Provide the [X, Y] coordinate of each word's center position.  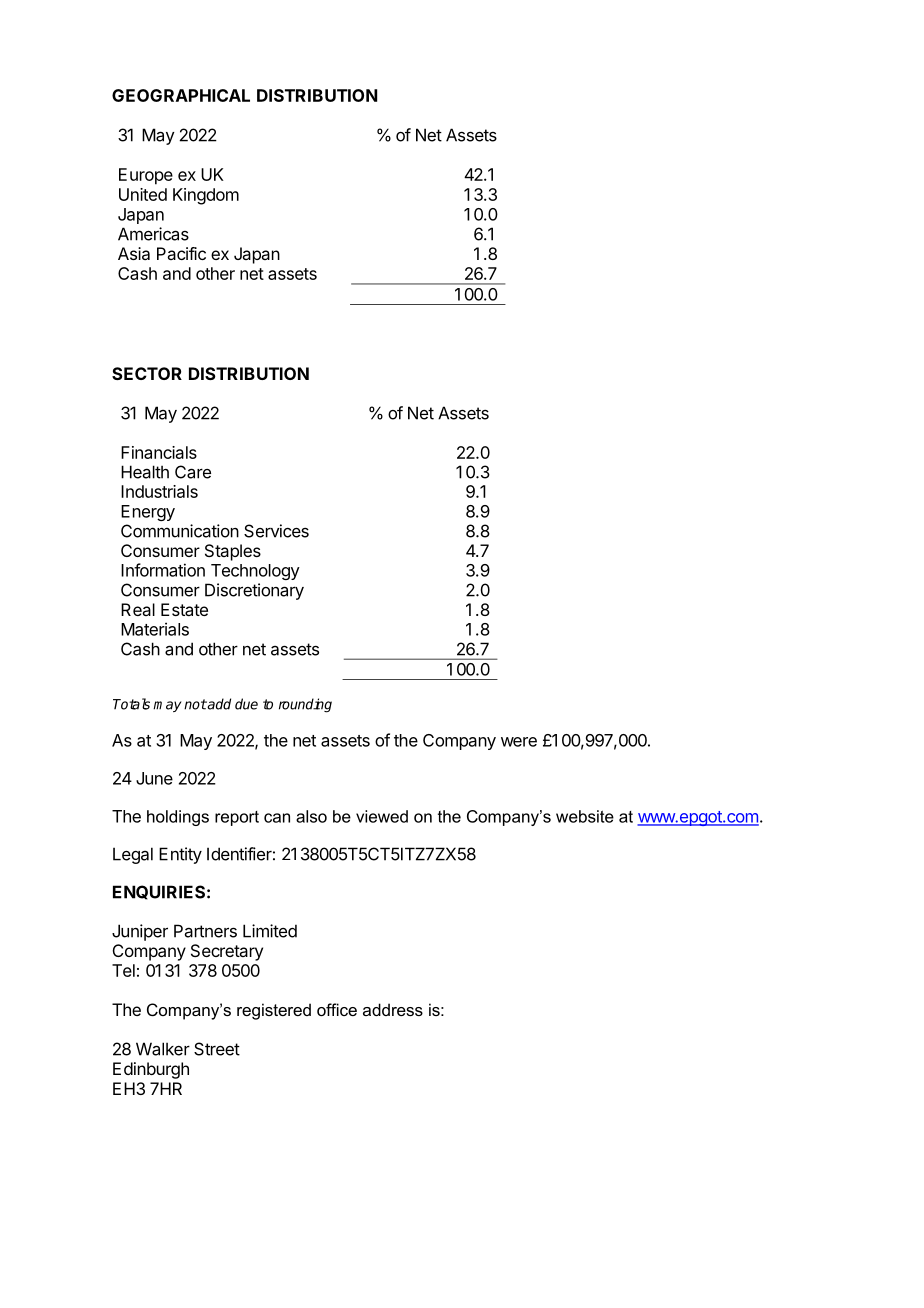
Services [276, 531]
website [585, 816]
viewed [382, 816]
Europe [146, 176]
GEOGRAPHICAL [181, 95]
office [337, 1009]
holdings [178, 818]
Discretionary [254, 591]
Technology [255, 572]
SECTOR [147, 373]
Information [163, 570]
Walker [163, 1049]
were [519, 742]
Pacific [181, 253]
